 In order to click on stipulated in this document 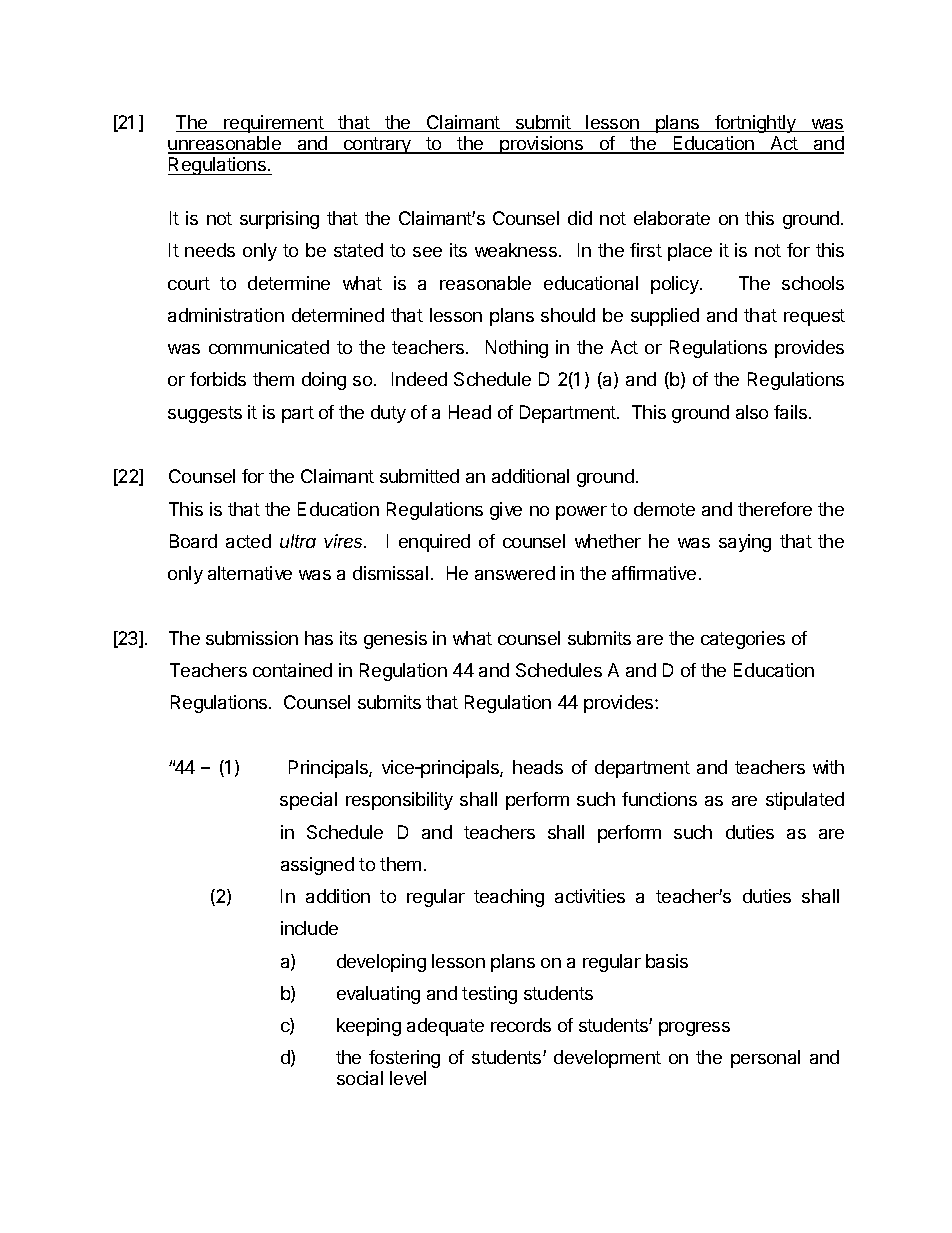, I will do `click(805, 801)`.
